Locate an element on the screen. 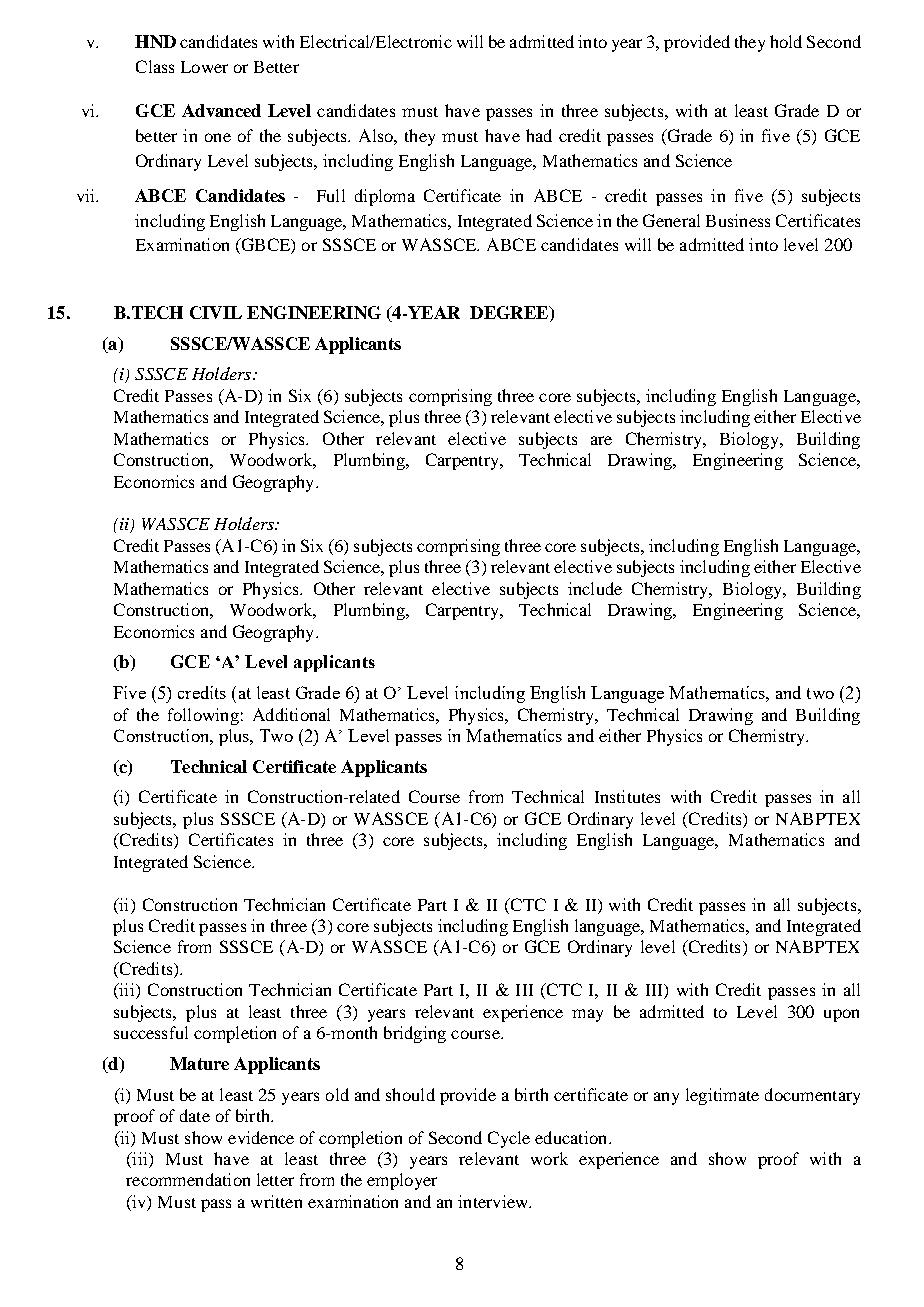 This screenshot has width=924, height=1307. recommendation is located at coordinates (188, 1179).
